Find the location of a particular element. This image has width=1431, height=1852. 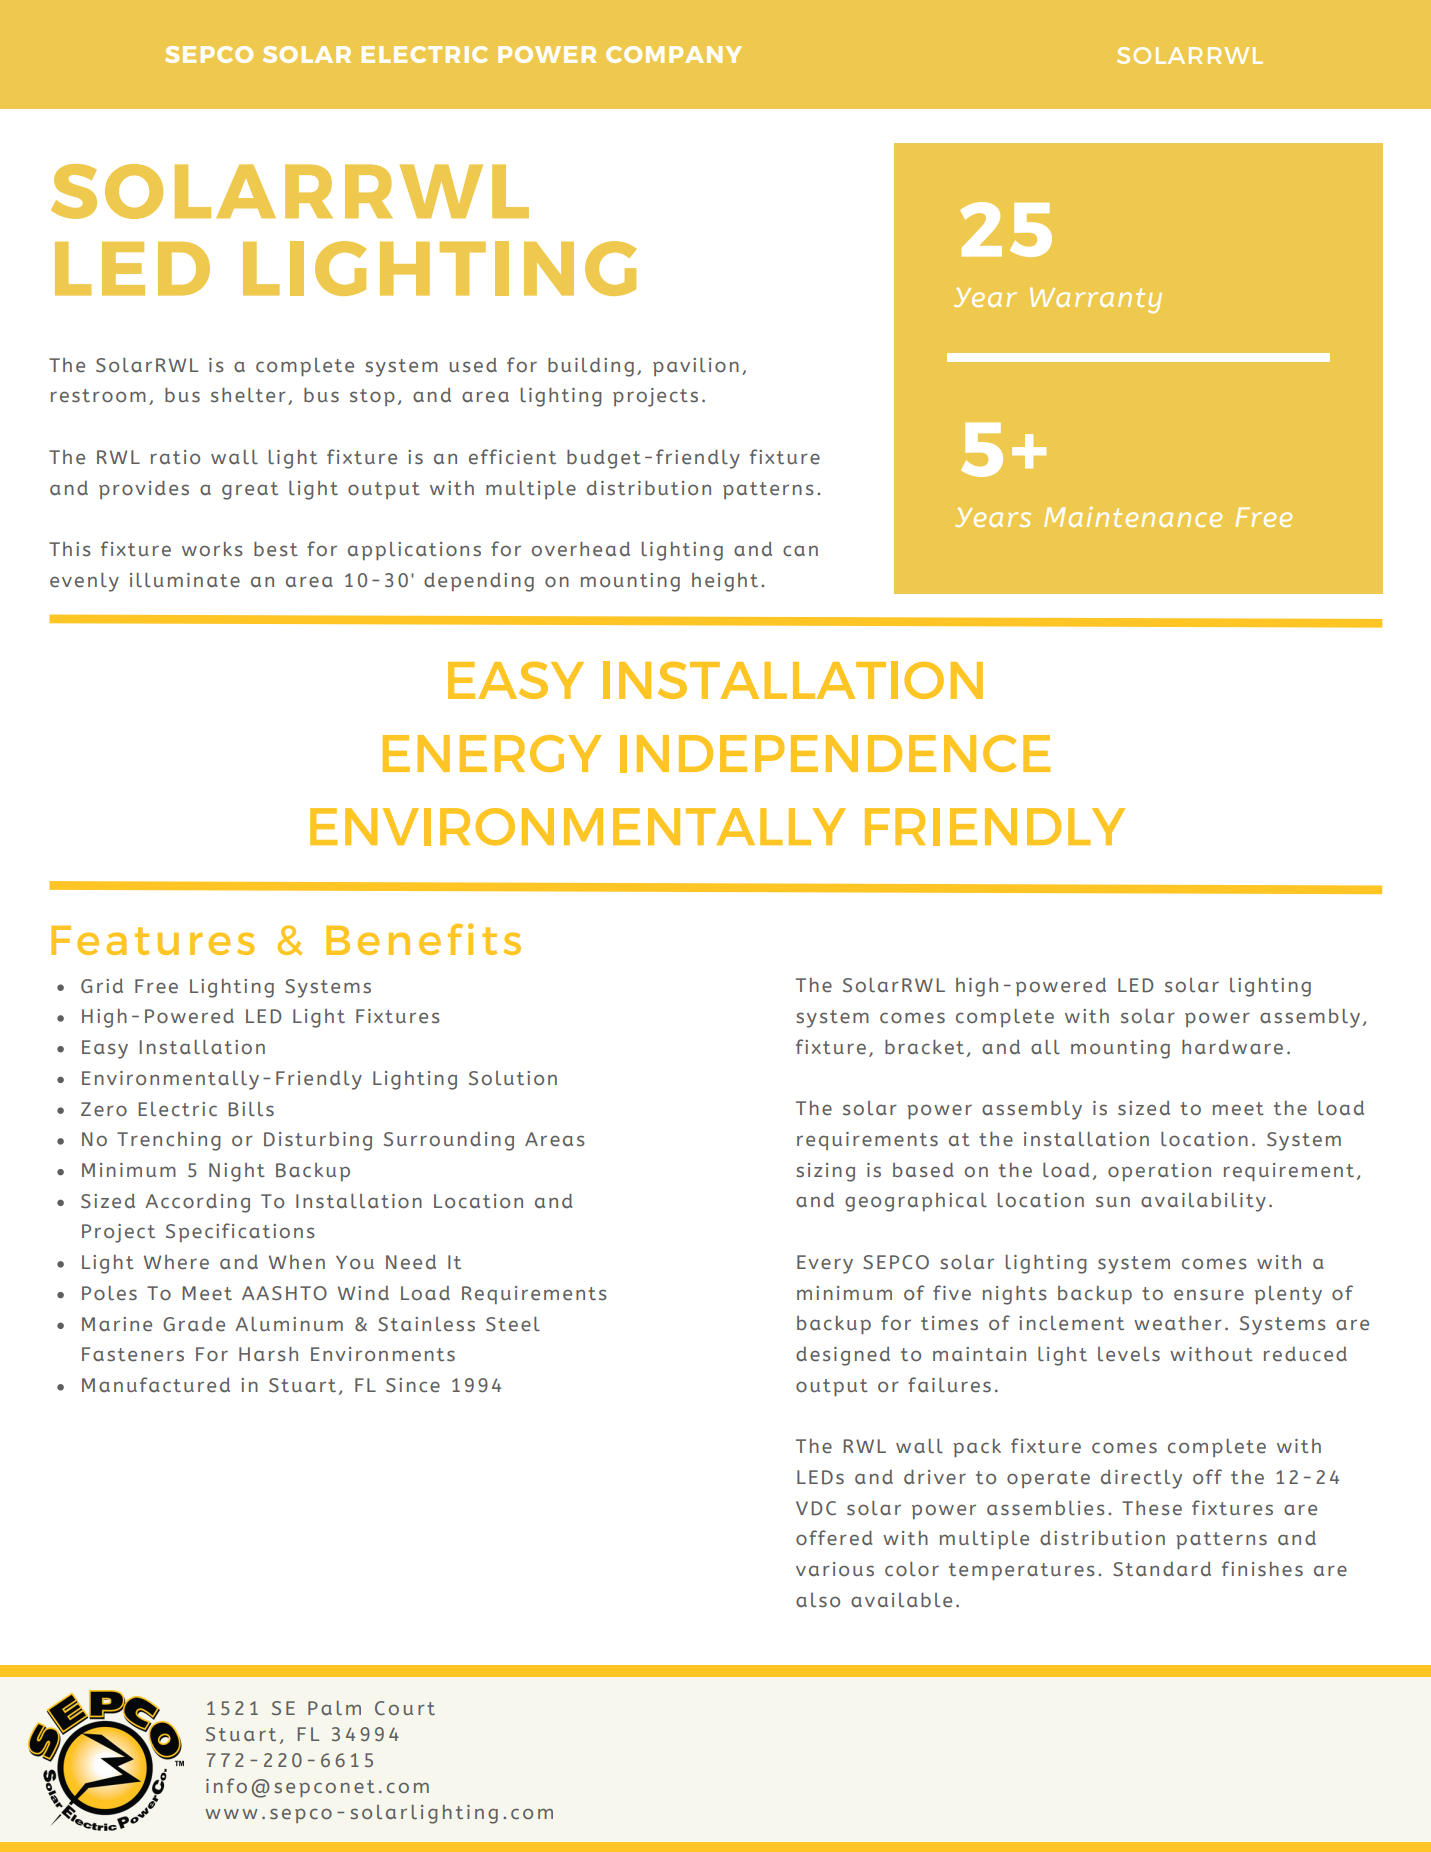

Maintenance is located at coordinates (1133, 517).
